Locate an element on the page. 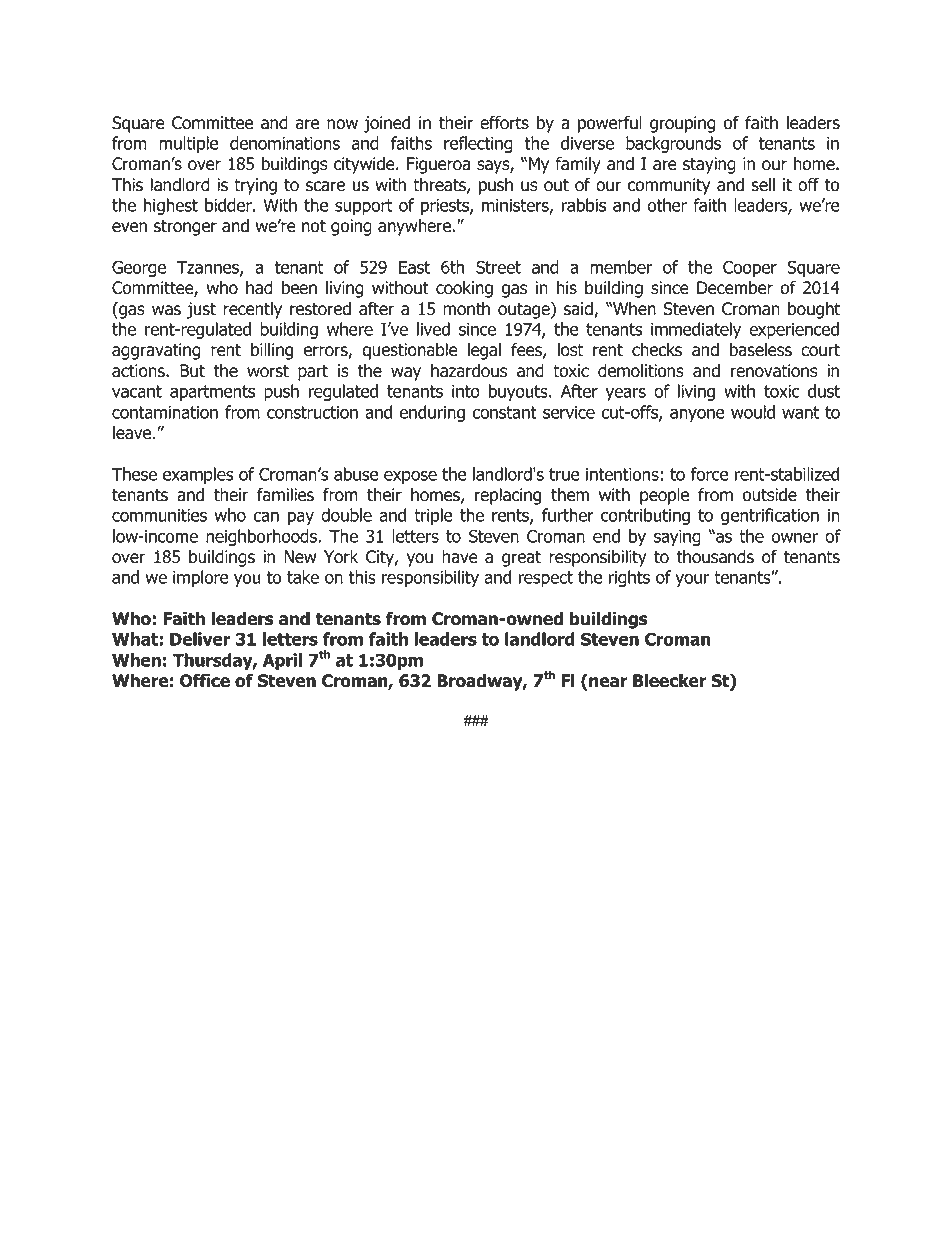 Image resolution: width=952 pixels, height=1233 pixels. Office is located at coordinates (205, 681).
